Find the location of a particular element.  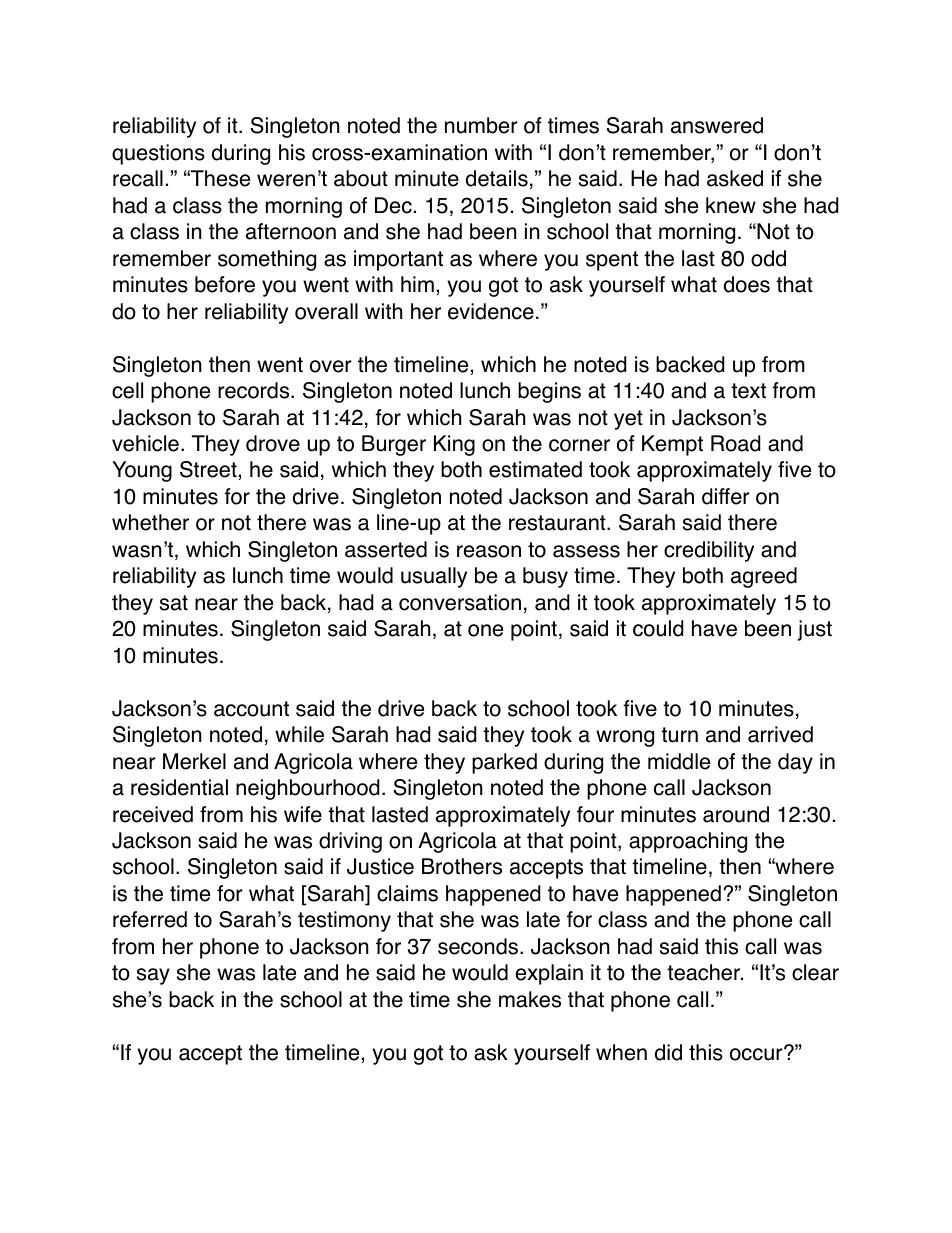

questions is located at coordinates (158, 154).
